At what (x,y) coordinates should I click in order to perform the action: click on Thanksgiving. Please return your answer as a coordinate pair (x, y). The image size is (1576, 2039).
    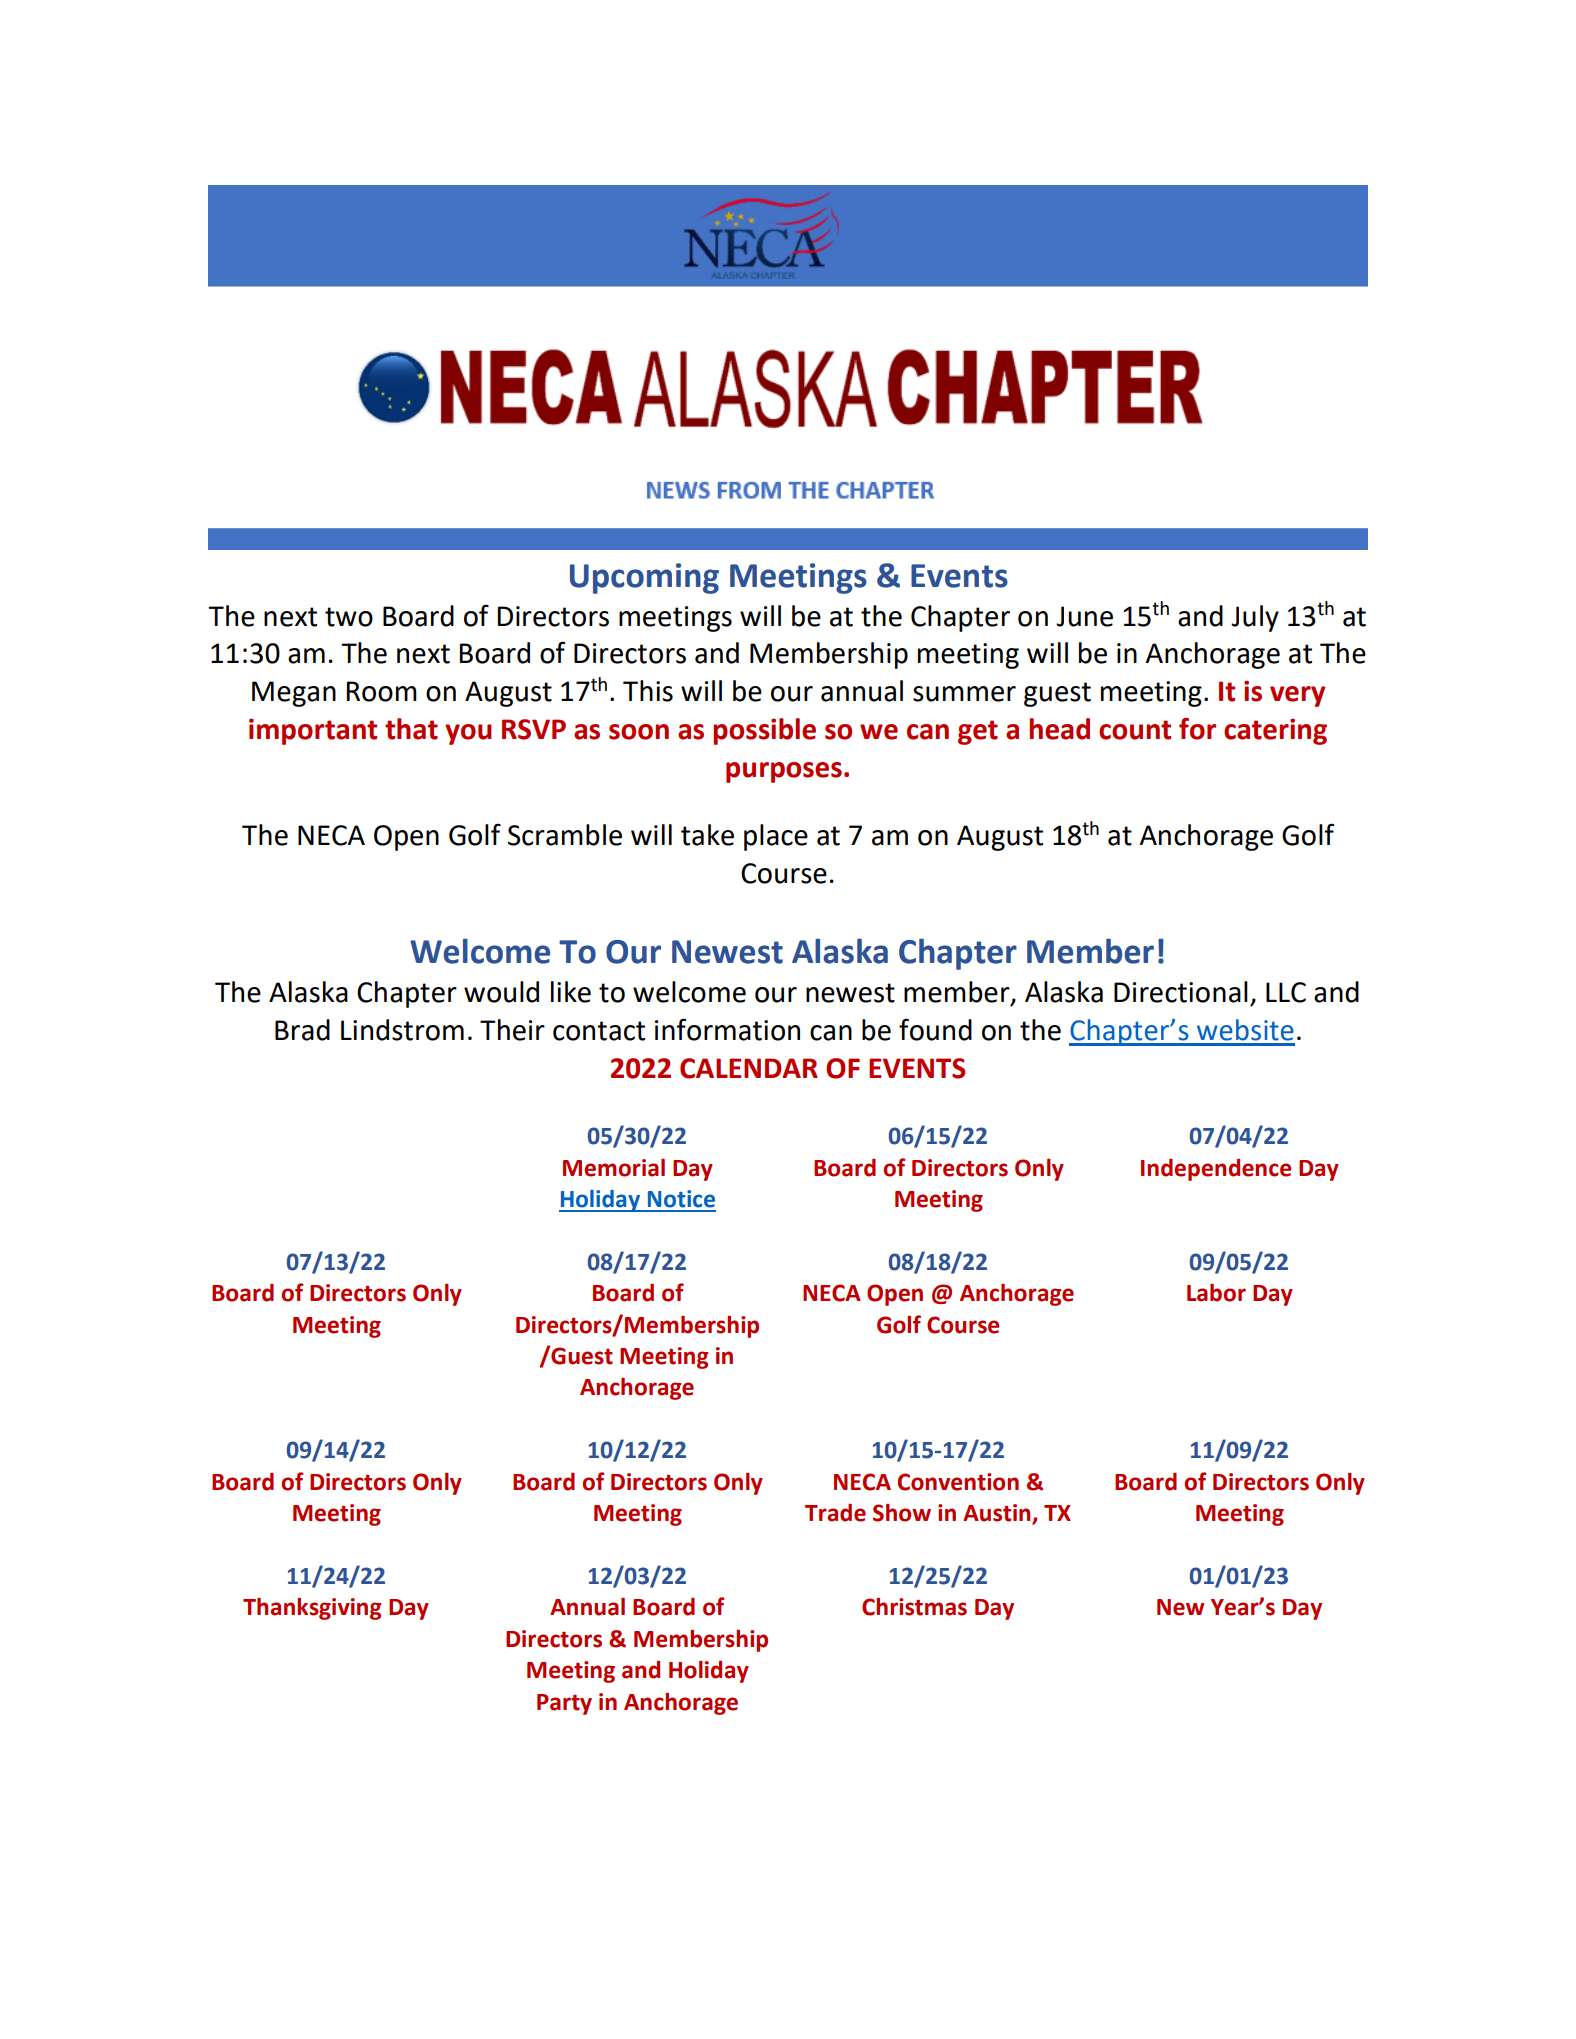
    Looking at the image, I should click on (312, 1609).
